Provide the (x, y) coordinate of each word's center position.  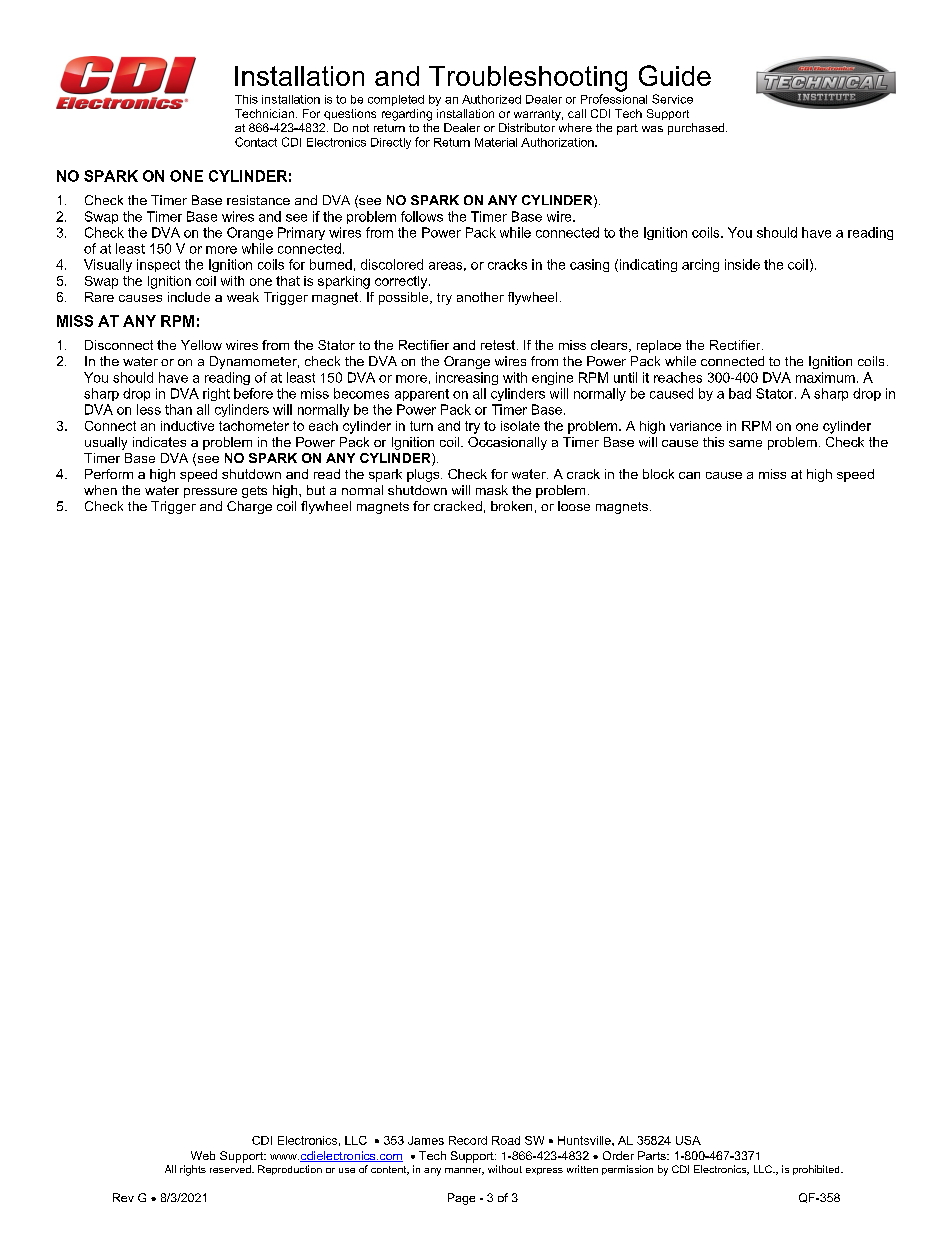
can (689, 475)
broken (511, 506)
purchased (697, 129)
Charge (249, 507)
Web (203, 1155)
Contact (256, 142)
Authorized (491, 99)
